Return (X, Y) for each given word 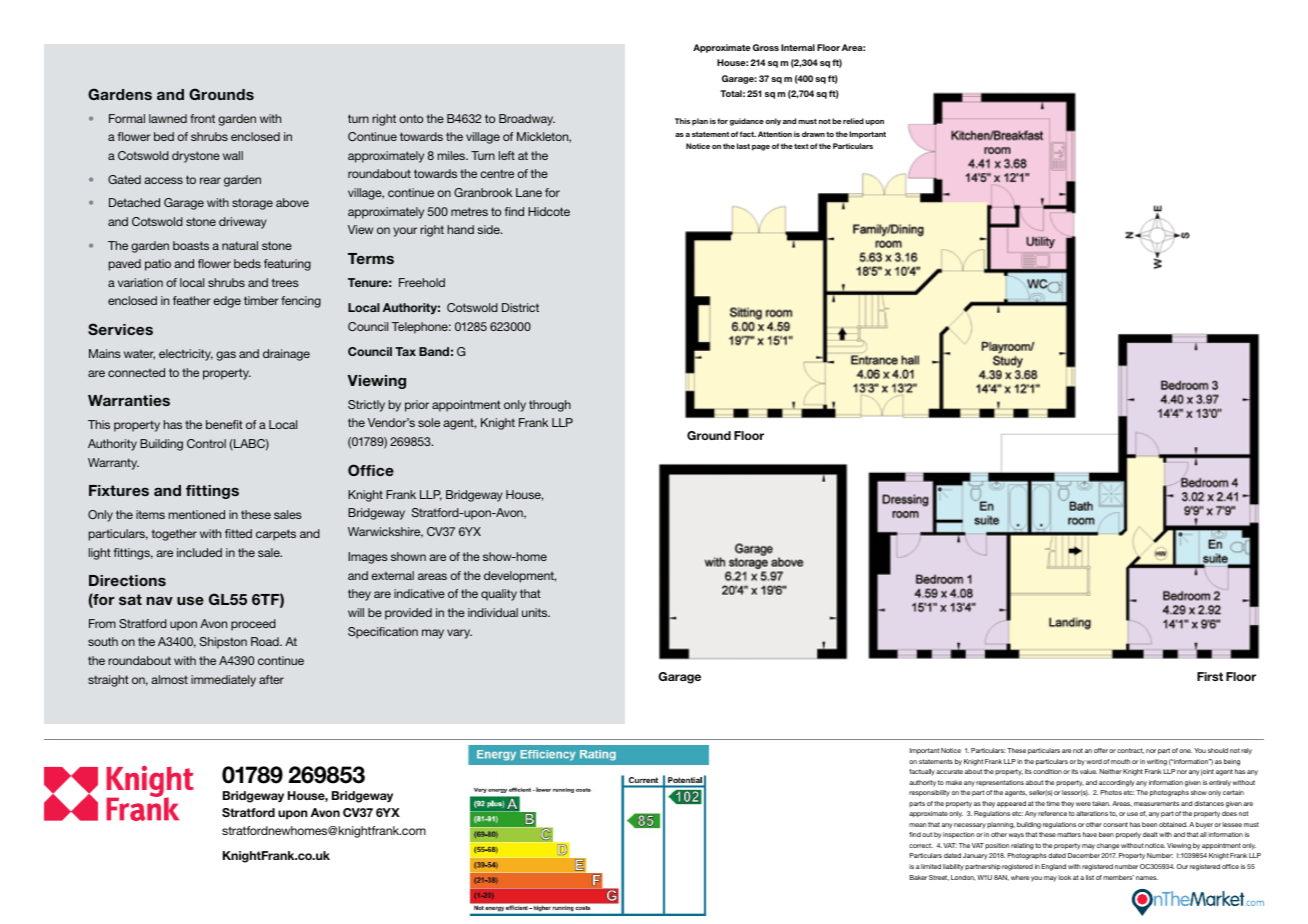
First (1210, 676)
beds (247, 263)
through (550, 406)
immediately (223, 681)
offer (1101, 750)
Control (206, 443)
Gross (766, 47)
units (536, 612)
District (520, 307)
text (801, 146)
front (202, 118)
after (271, 679)
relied (853, 121)
